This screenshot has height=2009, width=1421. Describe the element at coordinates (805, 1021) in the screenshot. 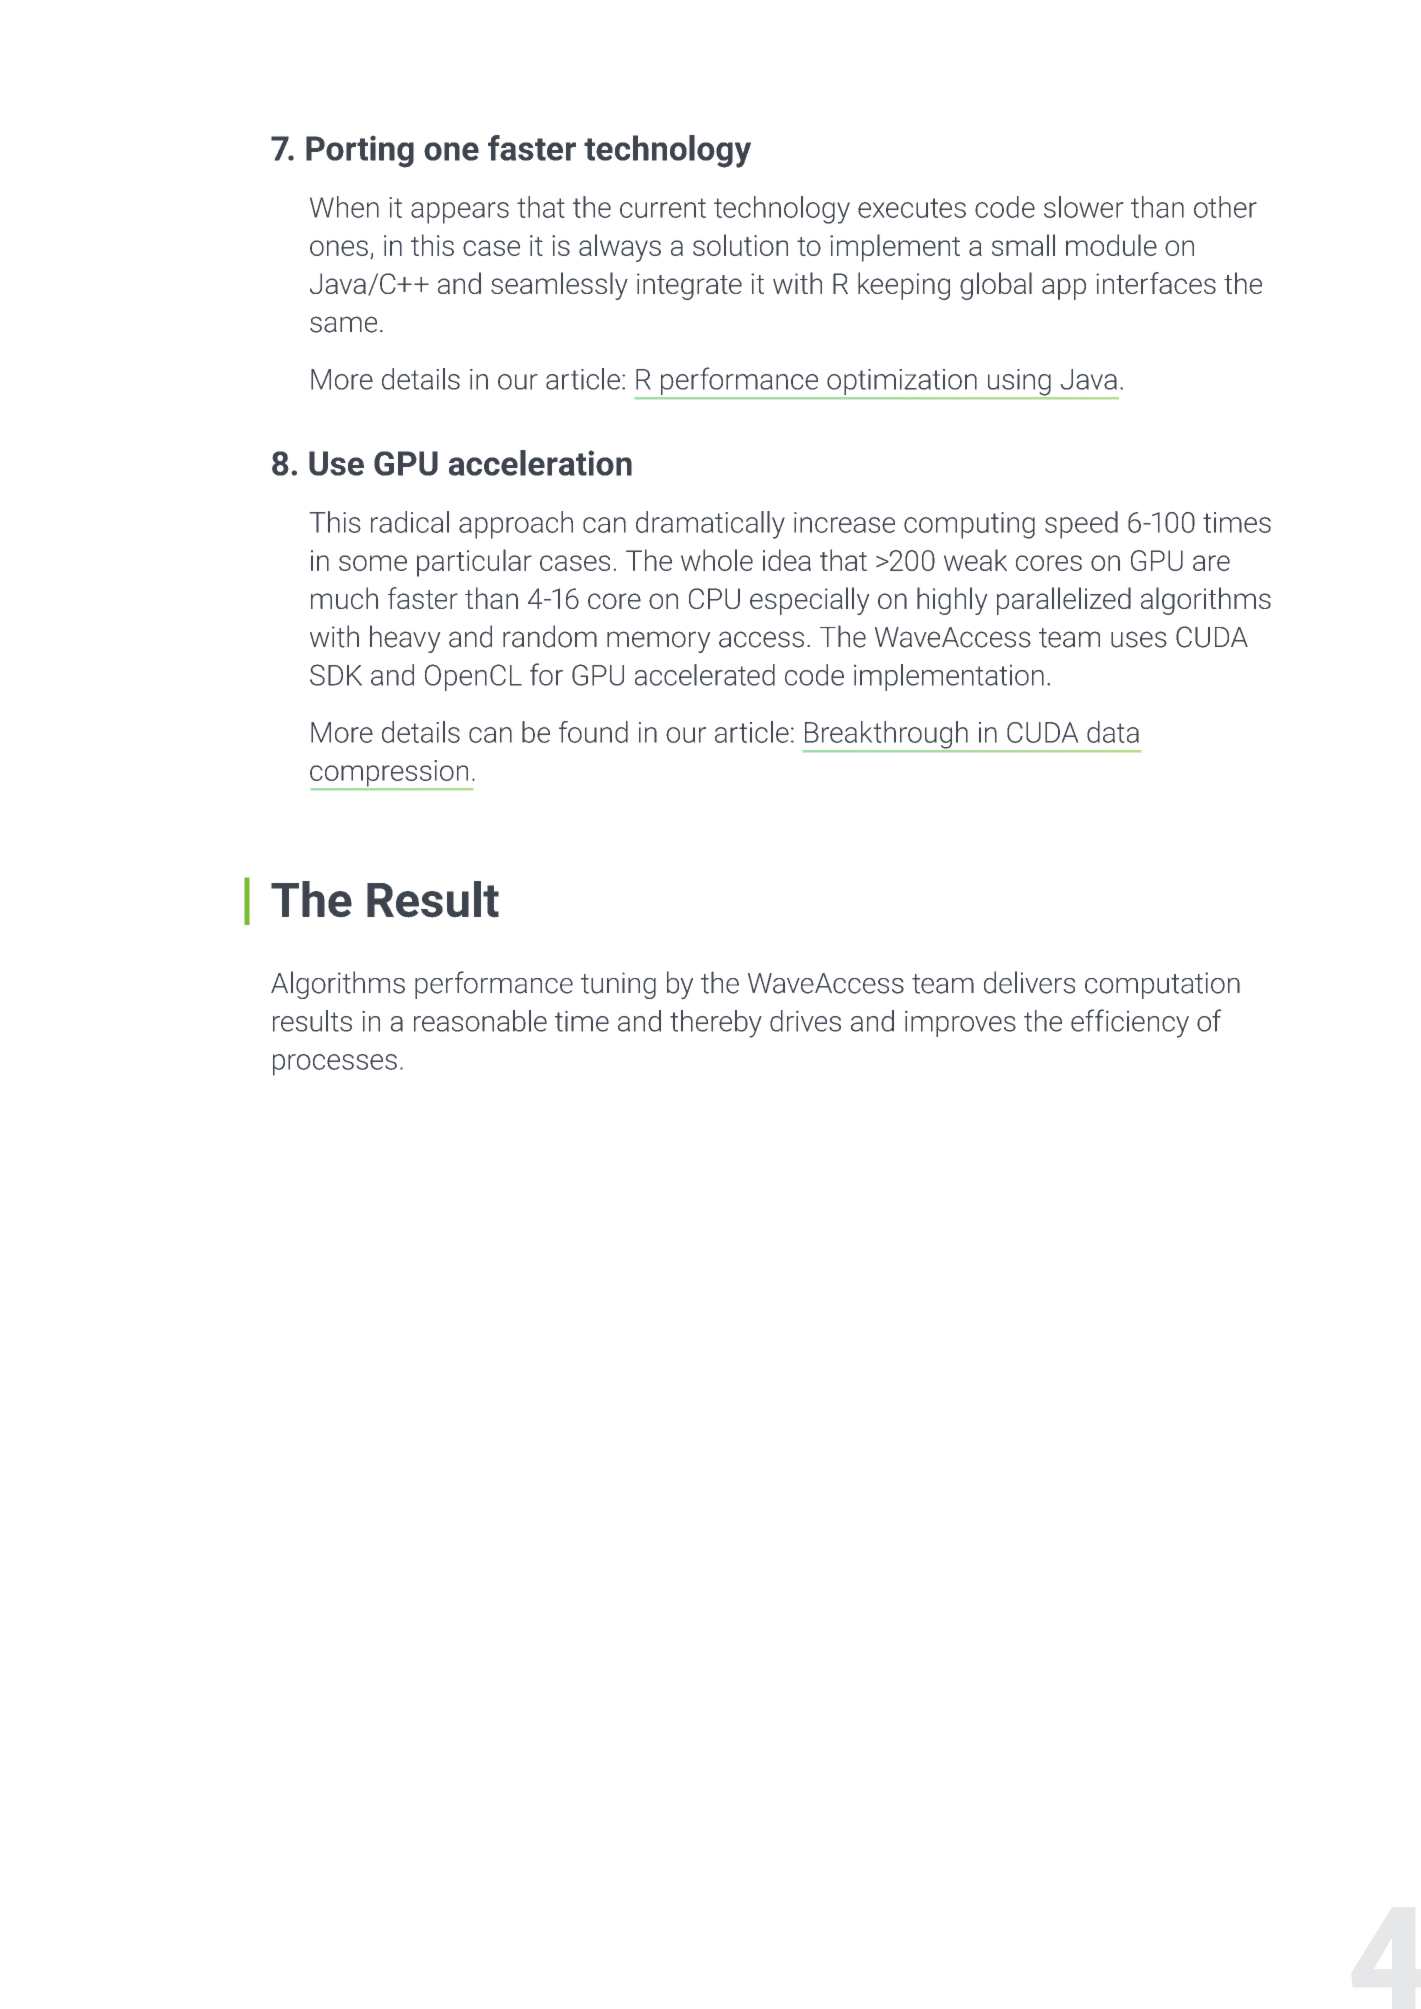

I see `drives` at that location.
